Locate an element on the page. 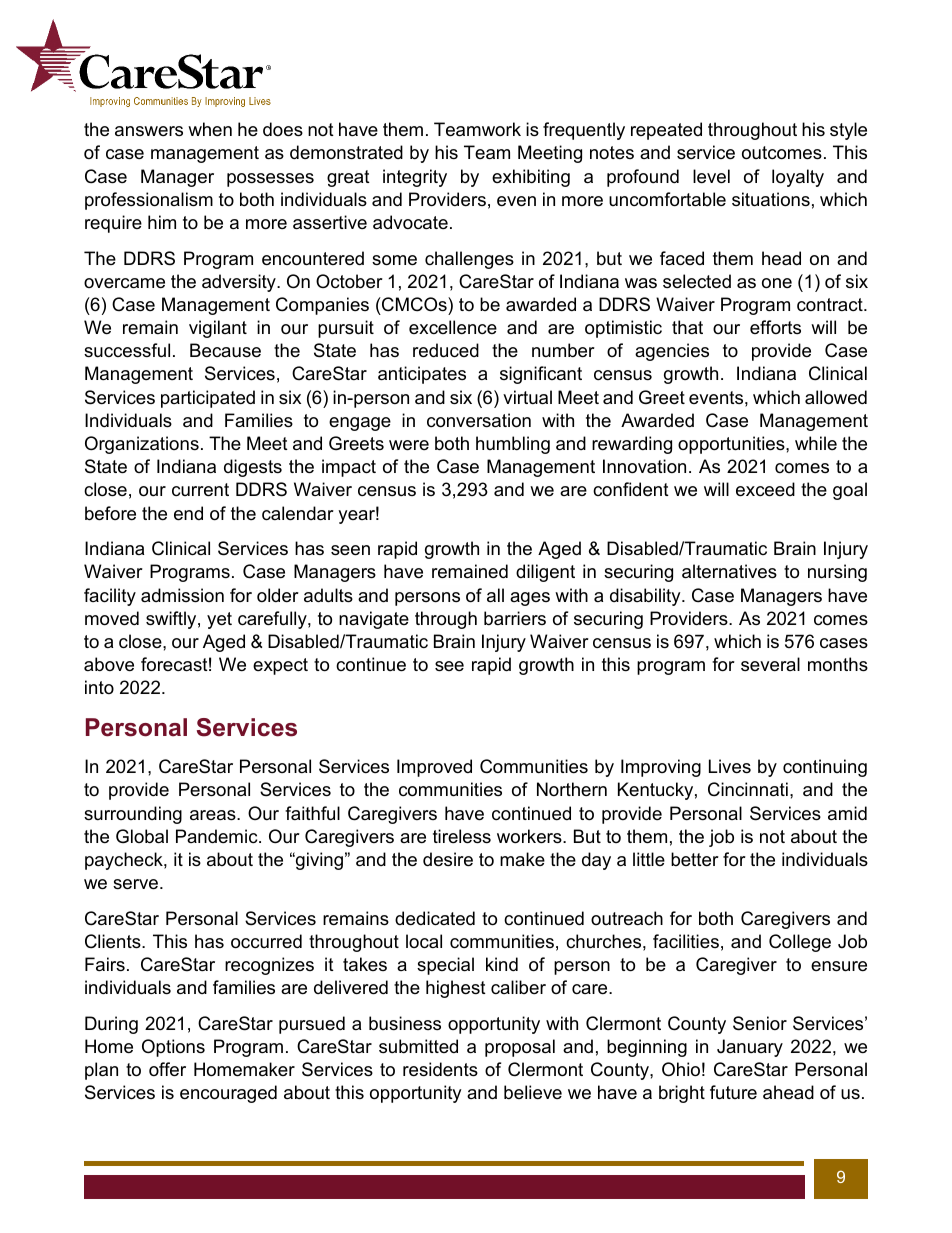 The width and height of the image is (952, 1233). loyalty is located at coordinates (798, 178).
